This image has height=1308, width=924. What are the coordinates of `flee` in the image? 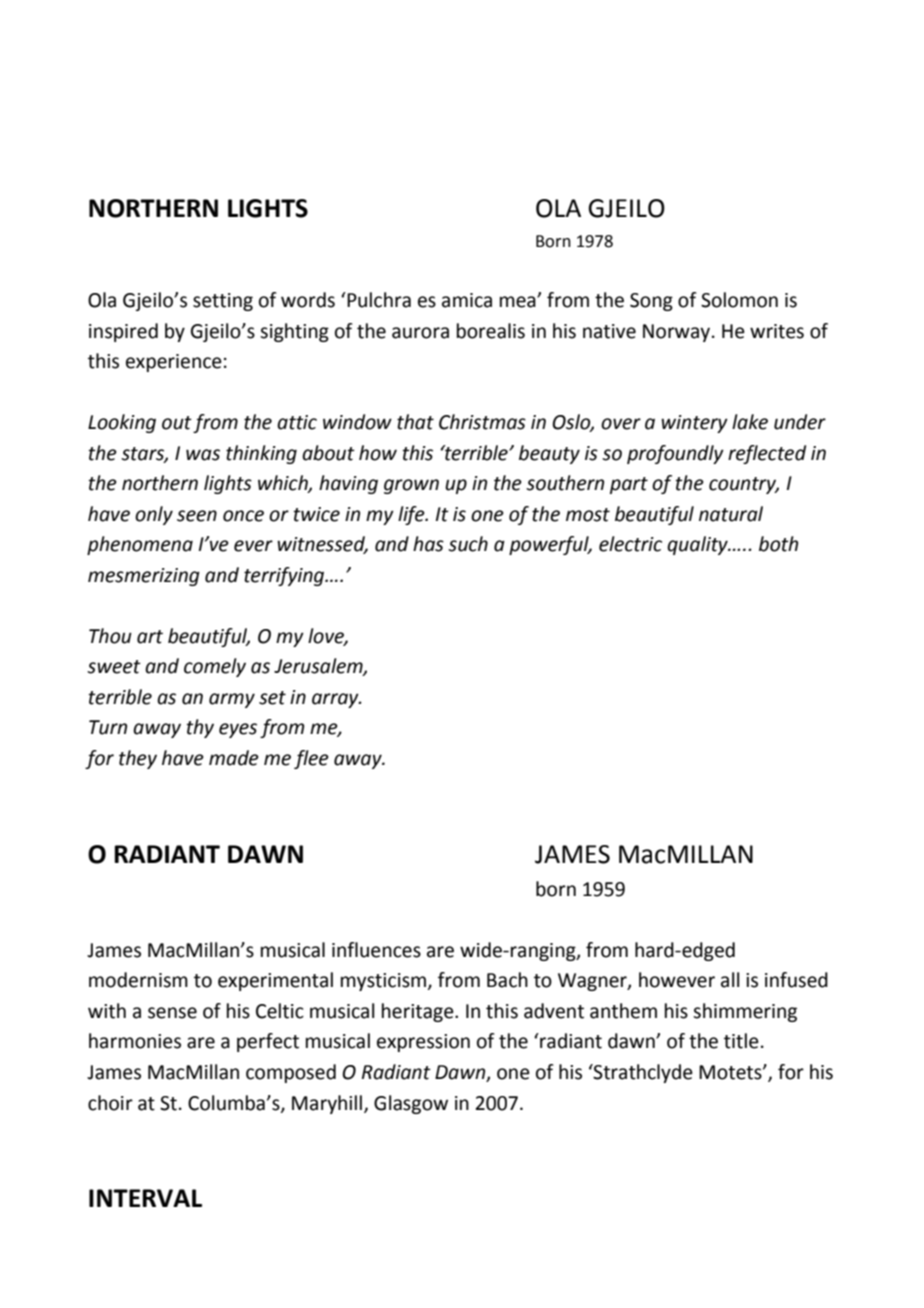 It's located at (311, 759).
